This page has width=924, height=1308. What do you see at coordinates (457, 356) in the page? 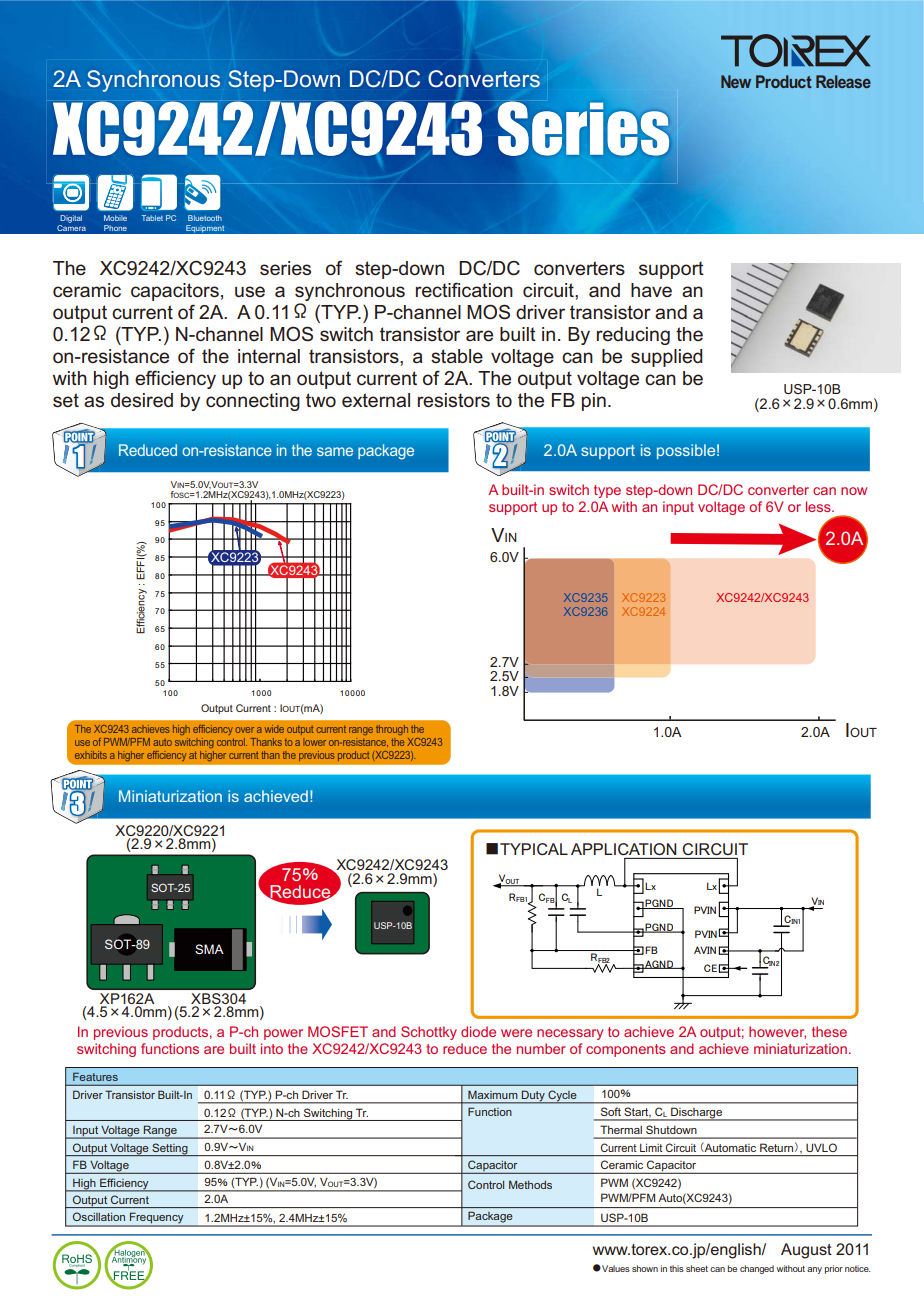
I see `stable` at bounding box center [457, 356].
